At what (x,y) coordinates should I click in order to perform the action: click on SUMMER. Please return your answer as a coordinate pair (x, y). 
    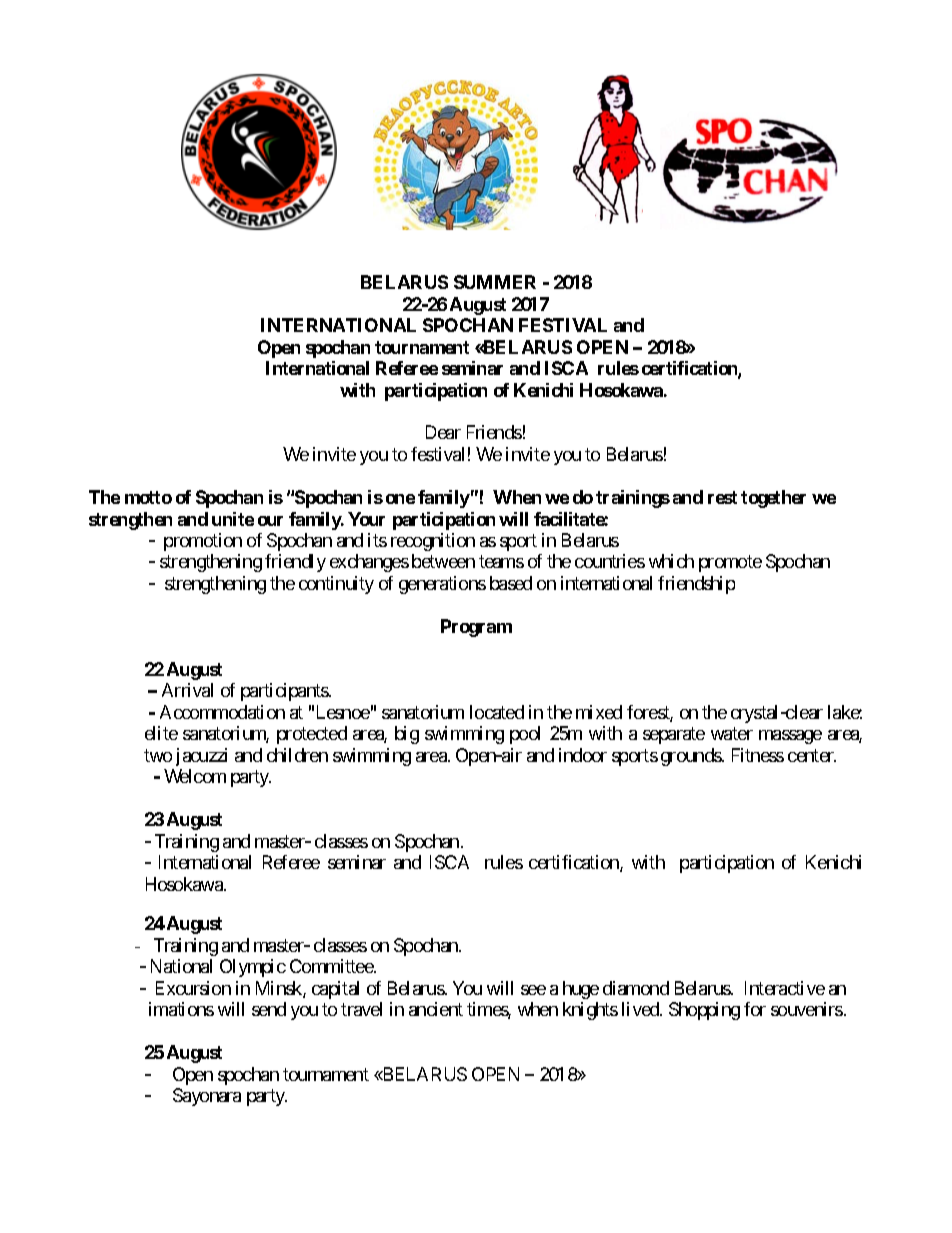
    Looking at the image, I should click on (495, 282).
